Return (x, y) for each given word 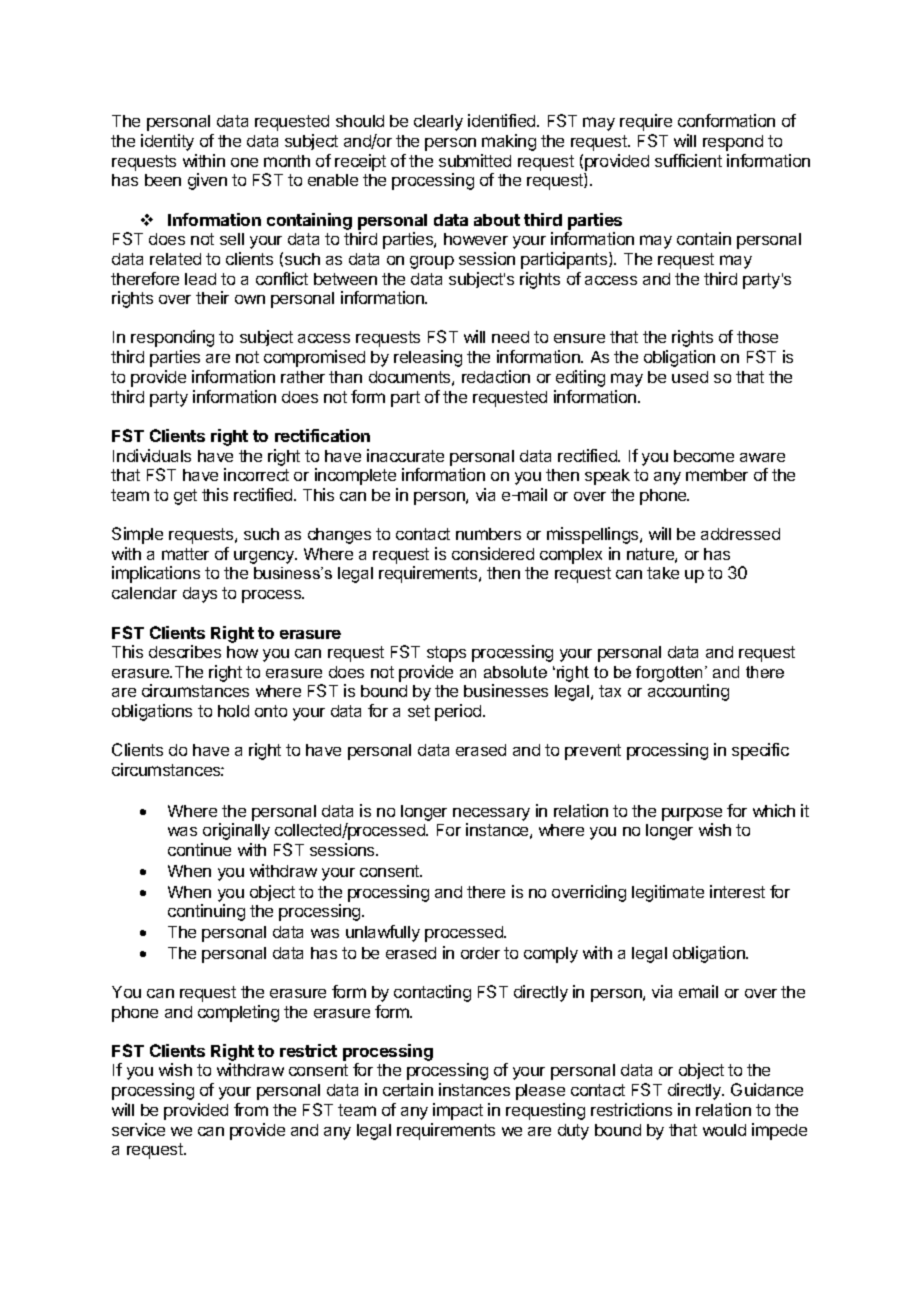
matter (185, 554)
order (480, 953)
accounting (688, 692)
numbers (488, 534)
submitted (475, 160)
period (459, 712)
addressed (740, 534)
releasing (428, 358)
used (690, 377)
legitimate (668, 893)
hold (233, 711)
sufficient (688, 160)
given (207, 181)
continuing (206, 912)
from (251, 1109)
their (212, 297)
